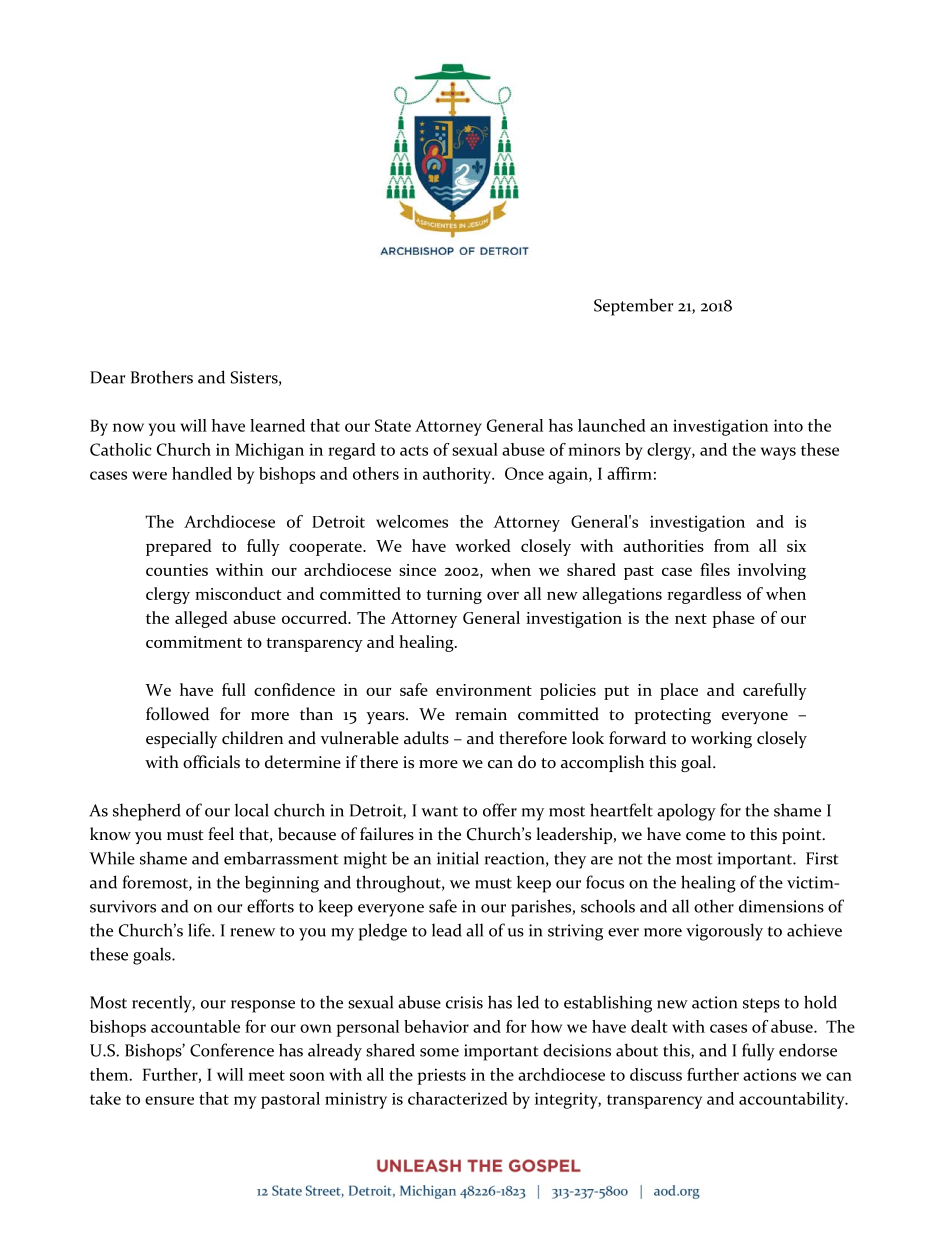 Image resolution: width=952 pixels, height=1233 pixels. Describe the element at coordinates (788, 425) in the image. I see `into` at that location.
